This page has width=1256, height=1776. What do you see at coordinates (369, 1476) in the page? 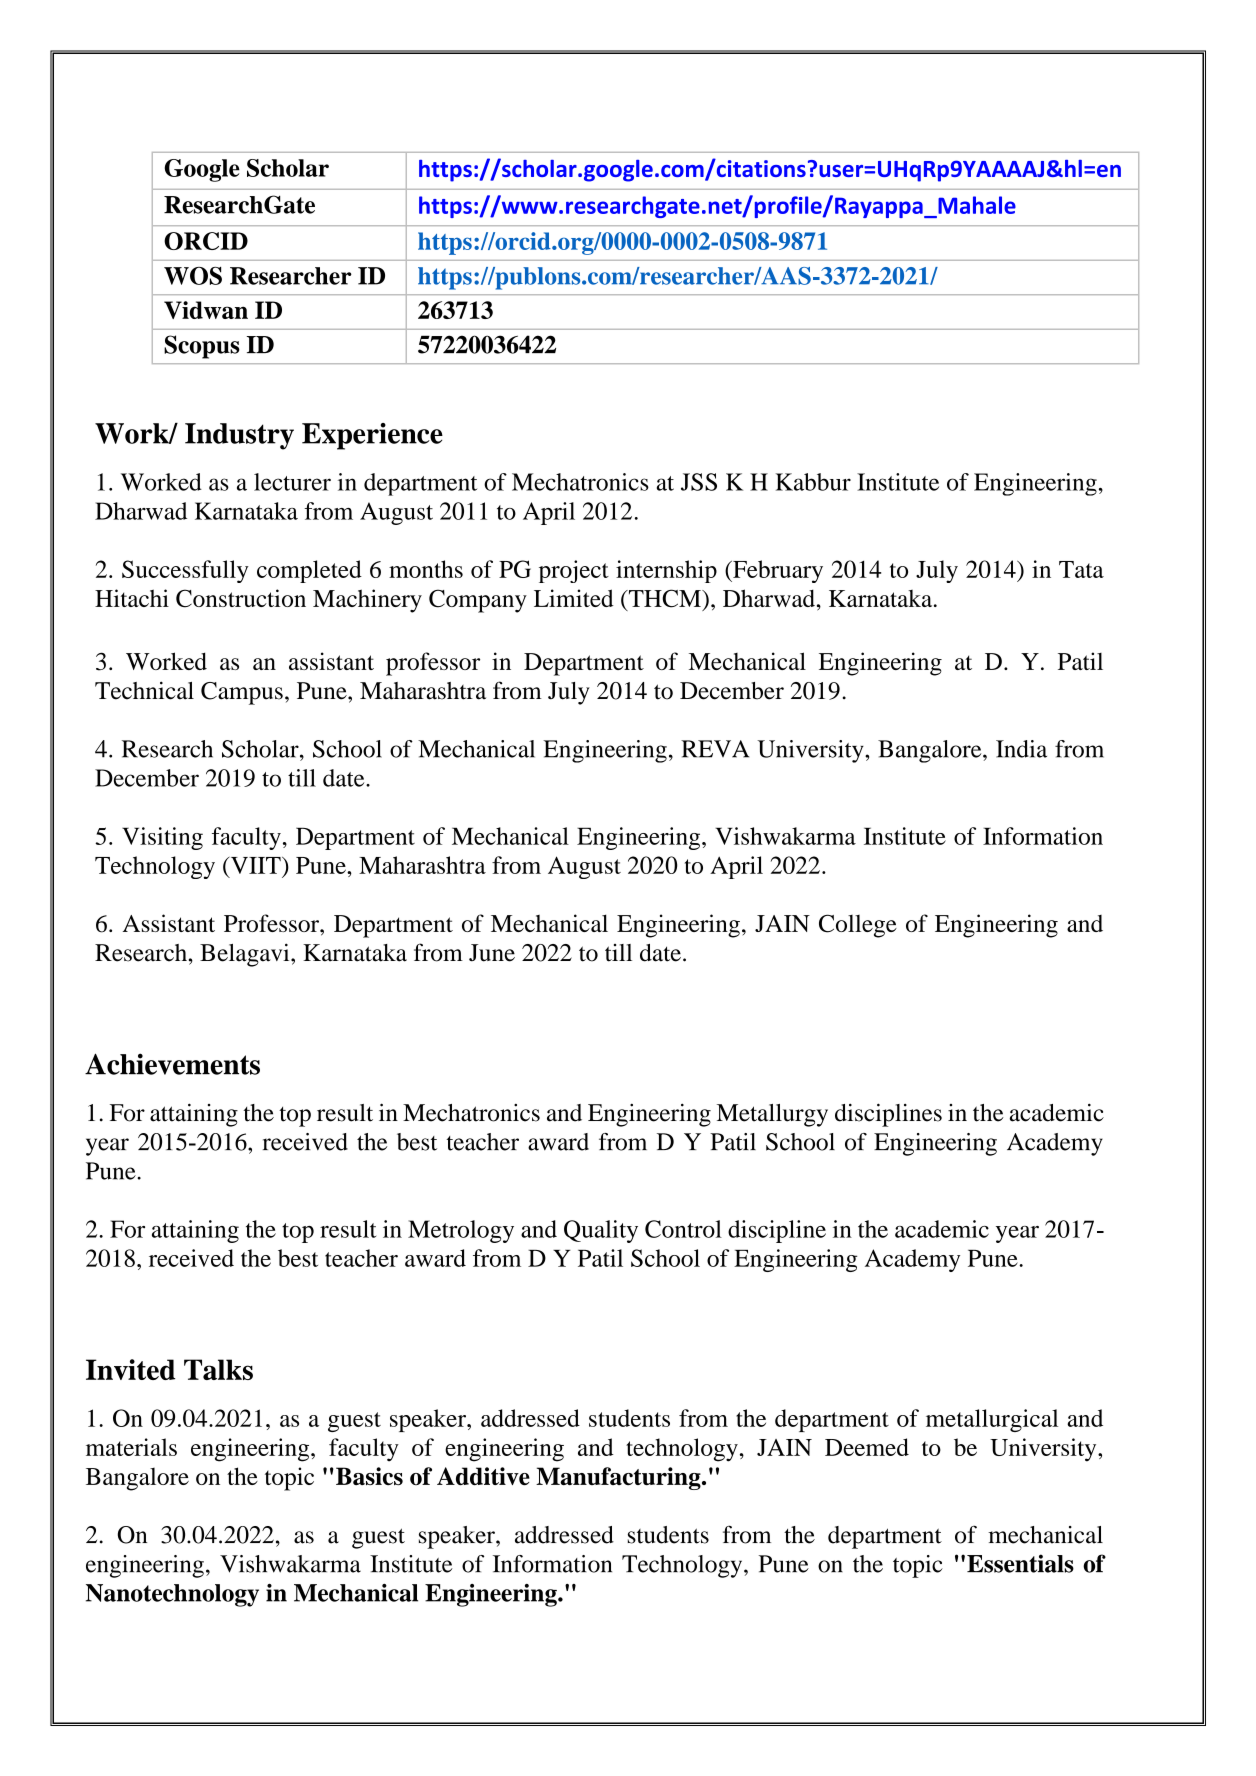
I see `Basics` at bounding box center [369, 1476].
